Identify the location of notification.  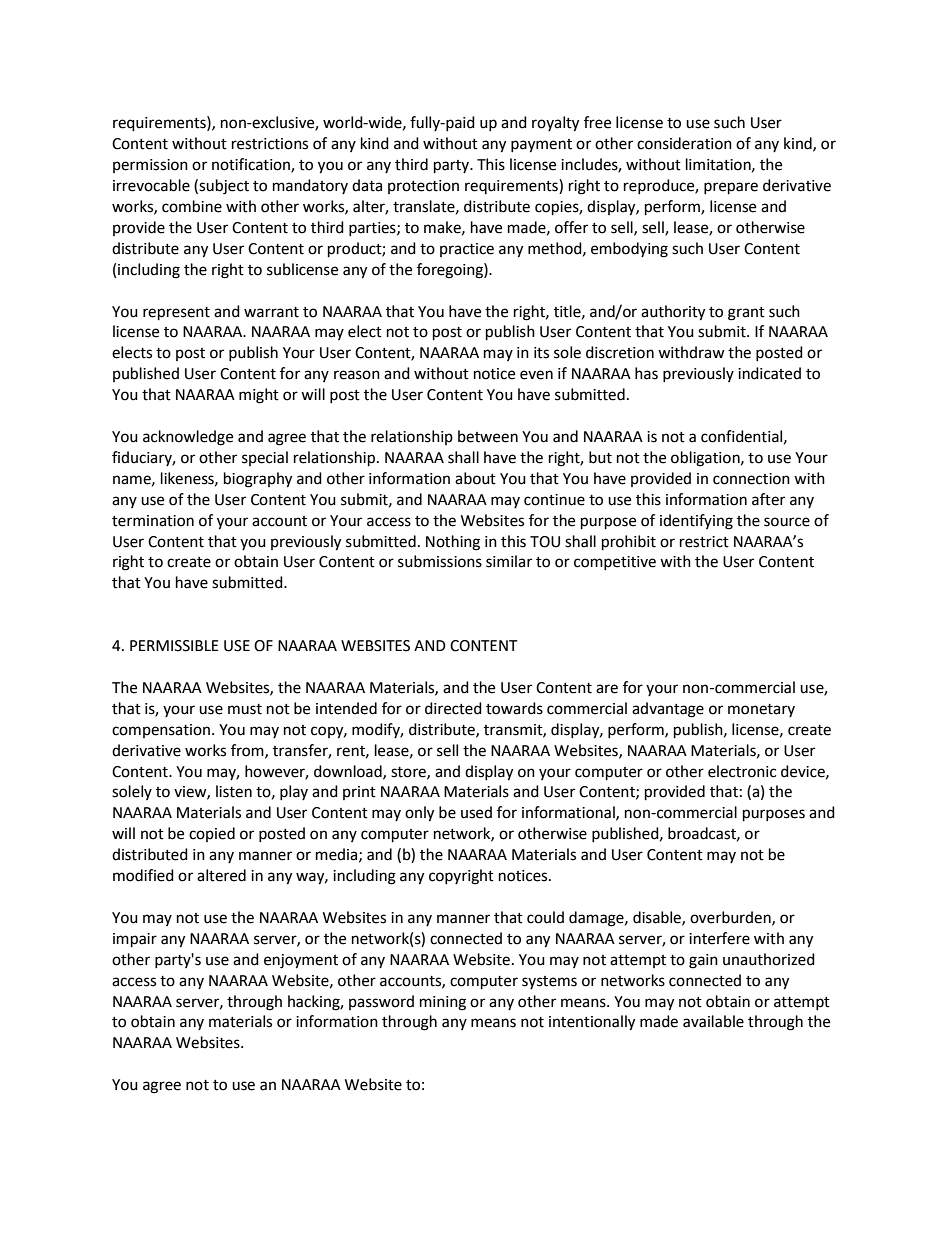
(252, 165).
